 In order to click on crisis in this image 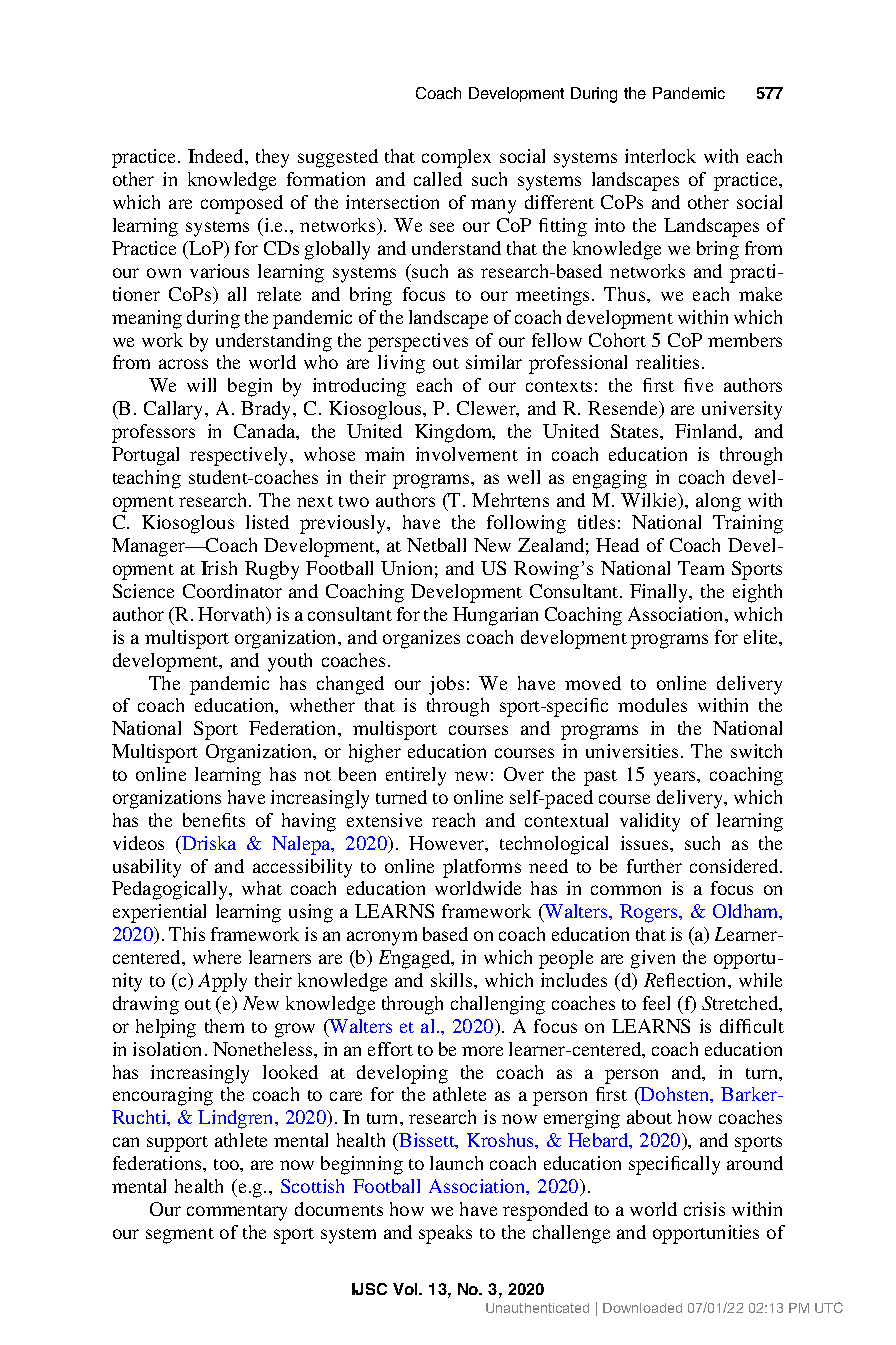, I will do `click(704, 1209)`.
